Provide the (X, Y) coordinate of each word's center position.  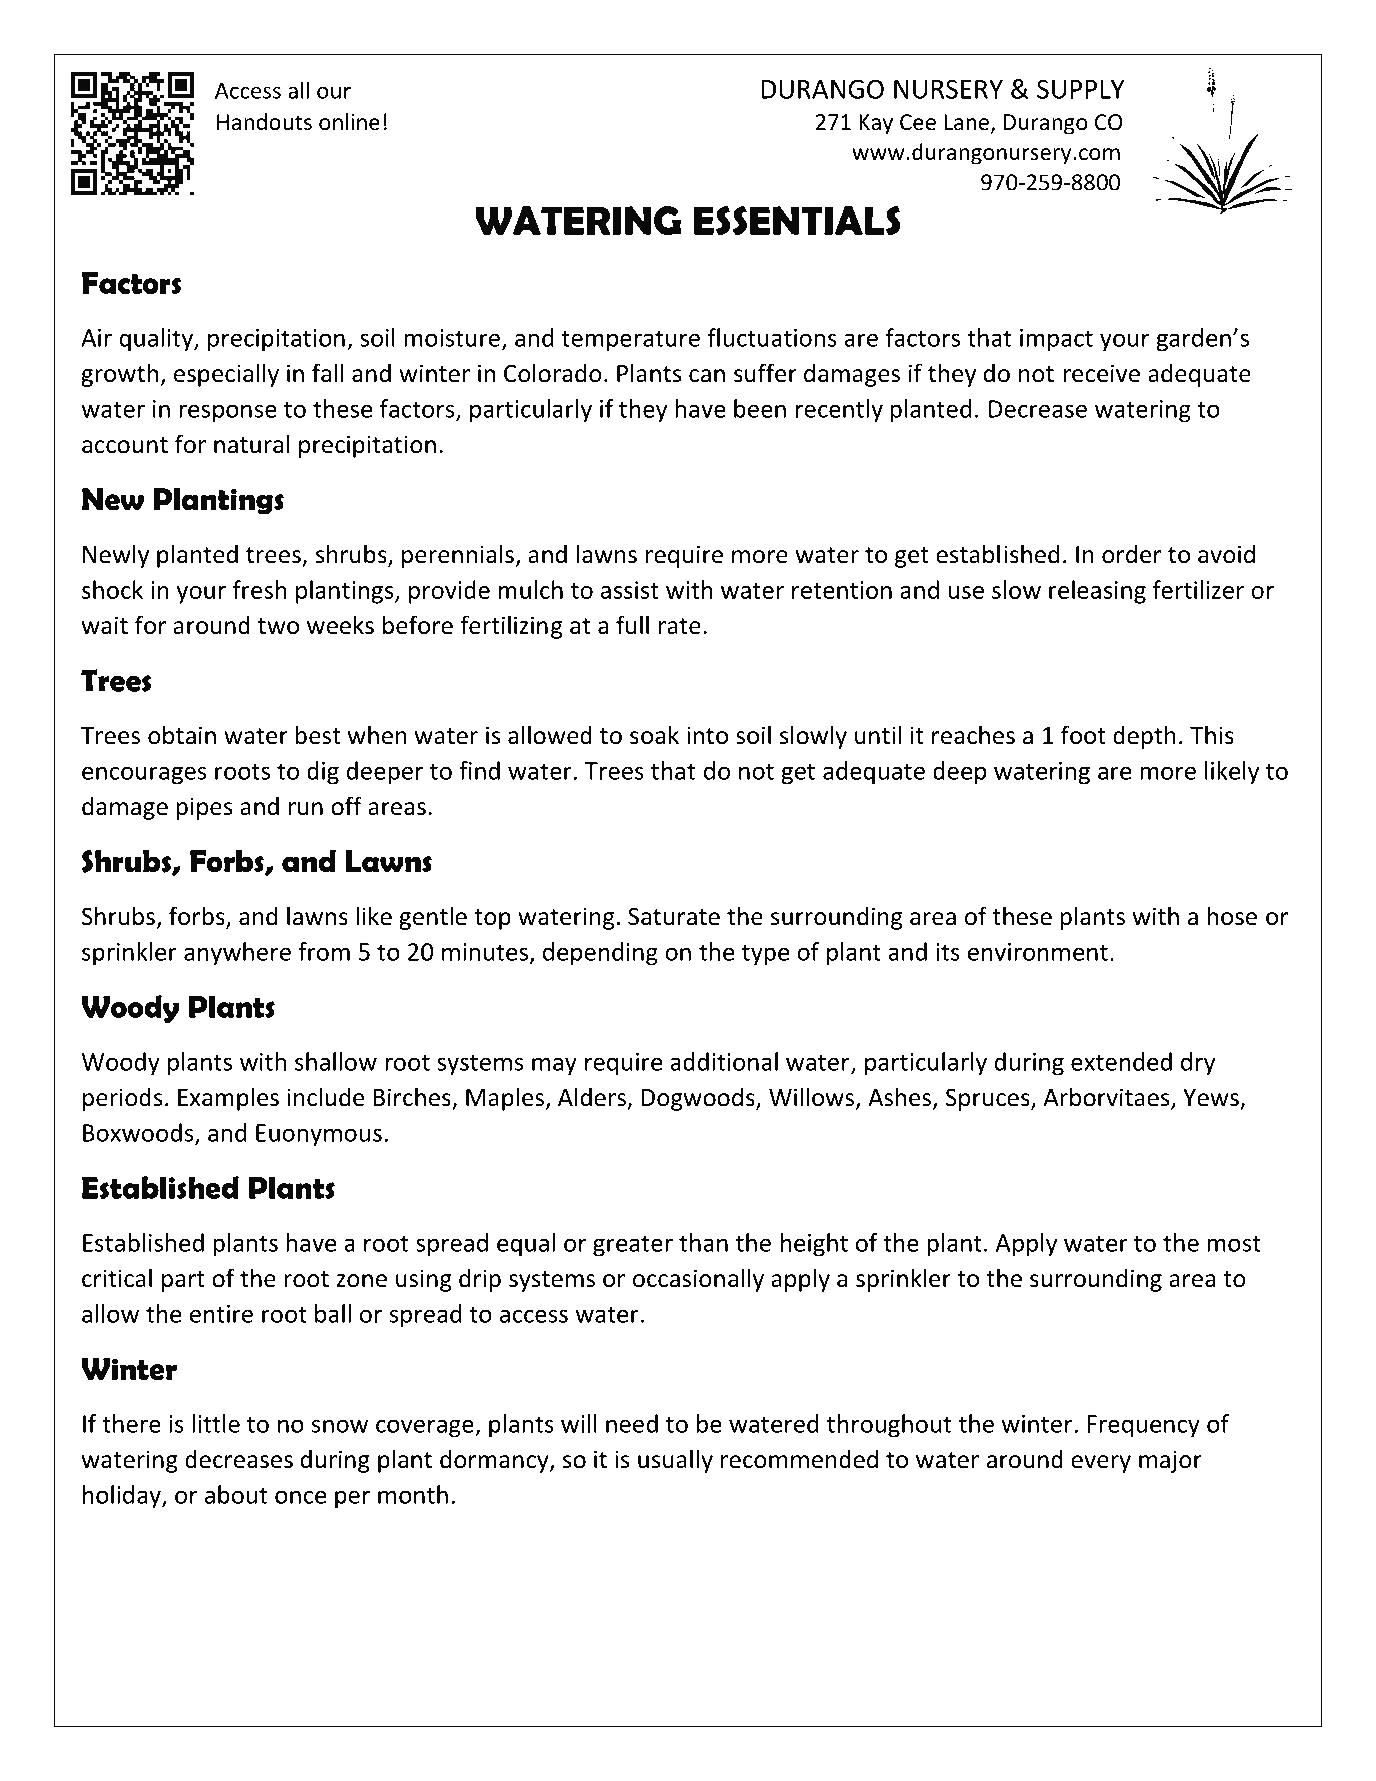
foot (1083, 735)
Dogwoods (699, 1099)
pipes (204, 808)
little (216, 1423)
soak (654, 735)
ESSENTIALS (797, 221)
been (760, 408)
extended (1121, 1061)
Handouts (264, 122)
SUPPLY (1080, 89)
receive (1102, 373)
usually (675, 1461)
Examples (228, 1099)
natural (251, 444)
